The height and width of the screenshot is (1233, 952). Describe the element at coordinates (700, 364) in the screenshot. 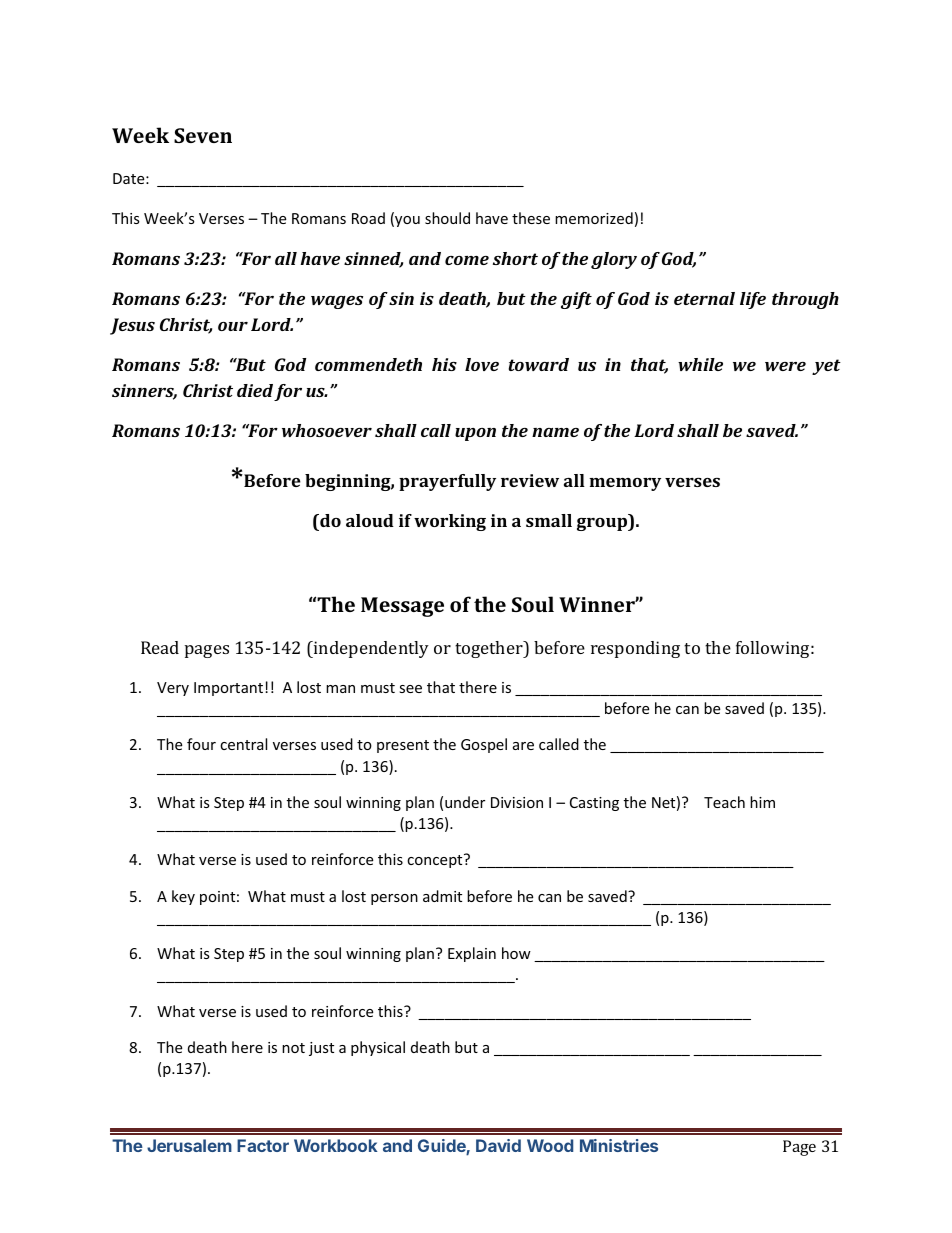

I see `while` at that location.
